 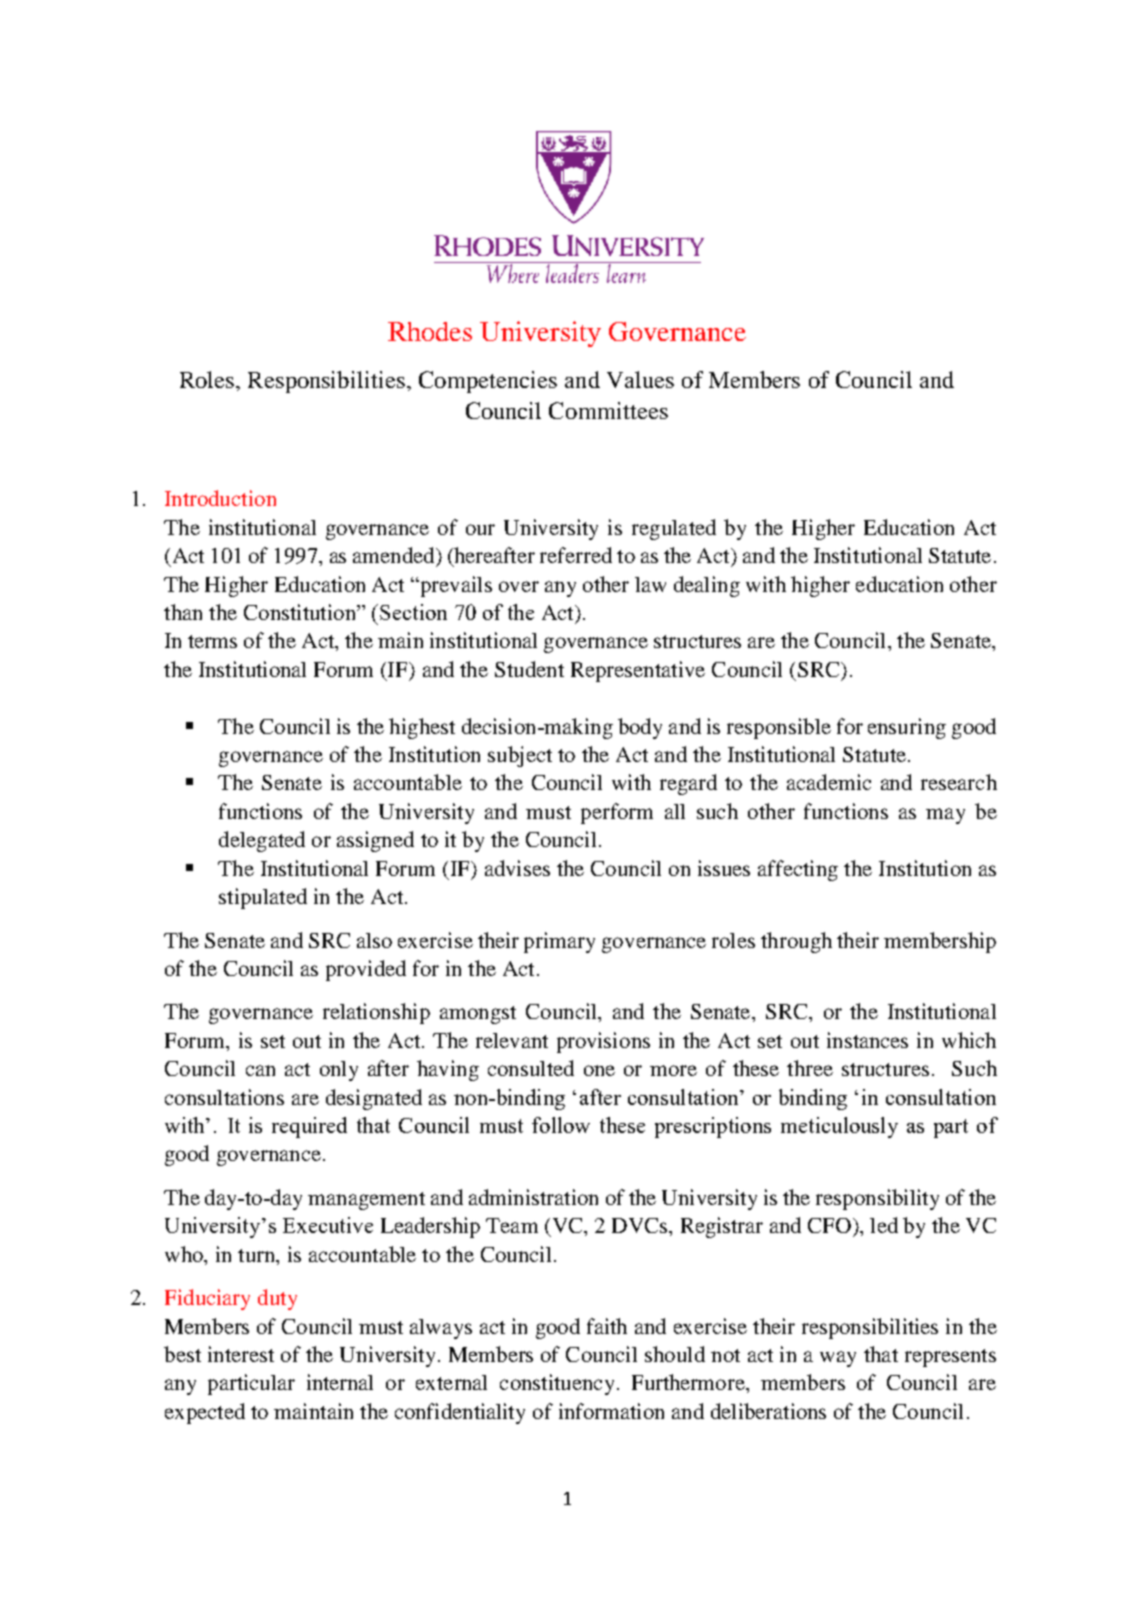 What do you see at coordinates (907, 728) in the document?
I see `ensuring` at bounding box center [907, 728].
